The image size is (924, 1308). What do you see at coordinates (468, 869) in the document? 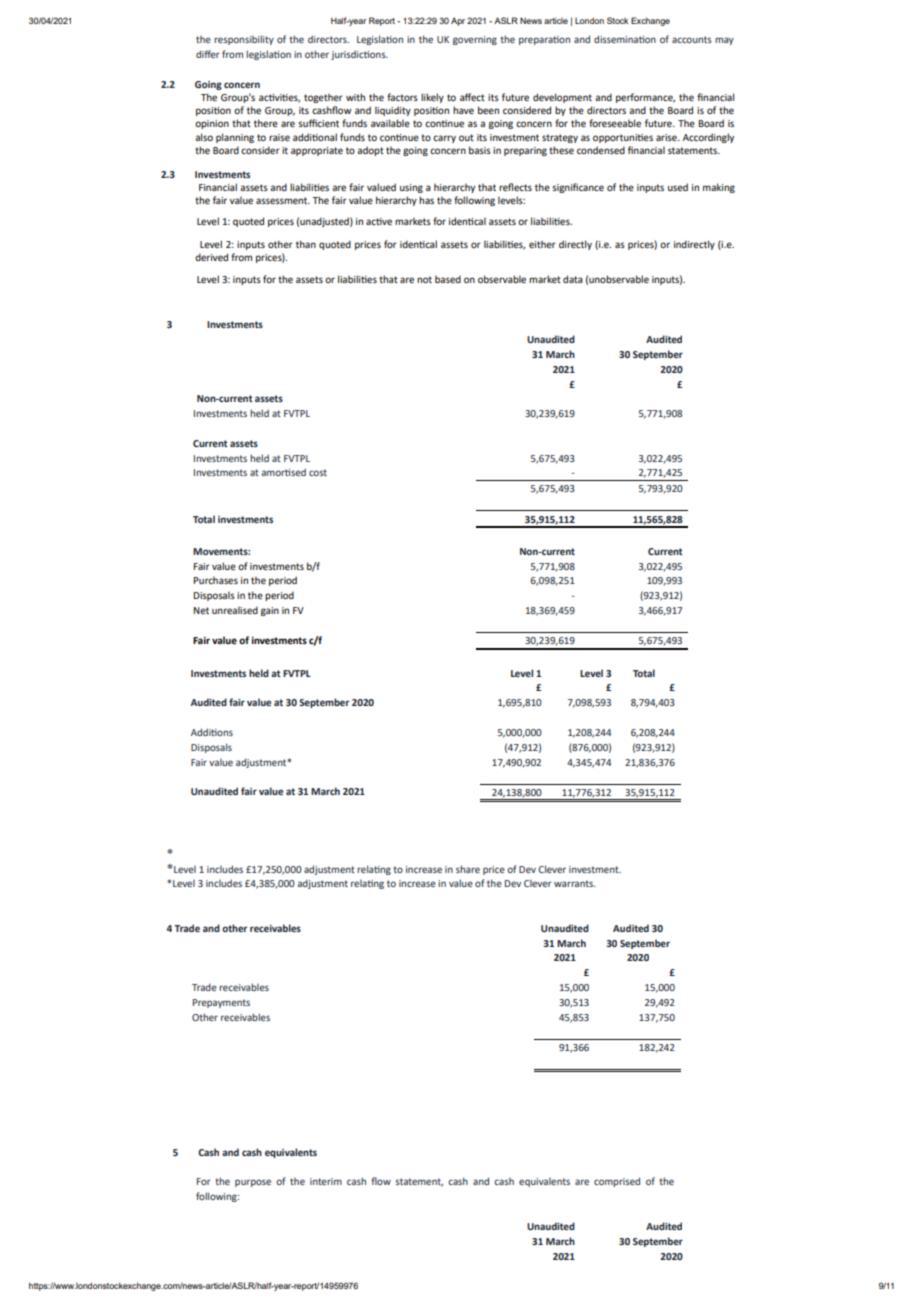
I see `share` at bounding box center [468, 869].
